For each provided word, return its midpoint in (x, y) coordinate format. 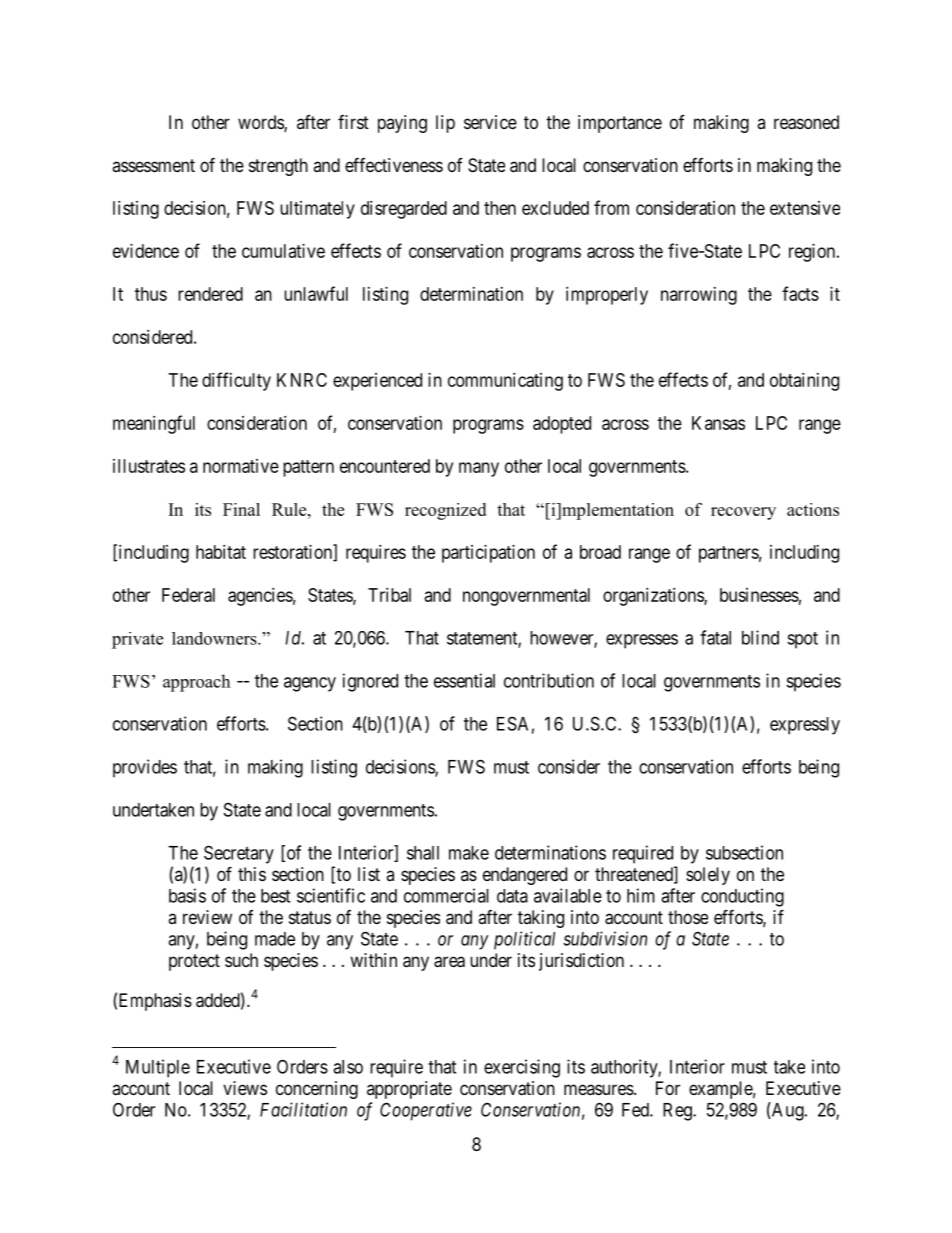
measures (599, 1089)
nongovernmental (526, 597)
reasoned (806, 122)
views (245, 1088)
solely (708, 876)
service (490, 122)
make (469, 853)
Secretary (239, 854)
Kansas (718, 423)
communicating (505, 382)
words (261, 123)
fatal (715, 637)
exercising (522, 1068)
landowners (215, 638)
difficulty (236, 381)
